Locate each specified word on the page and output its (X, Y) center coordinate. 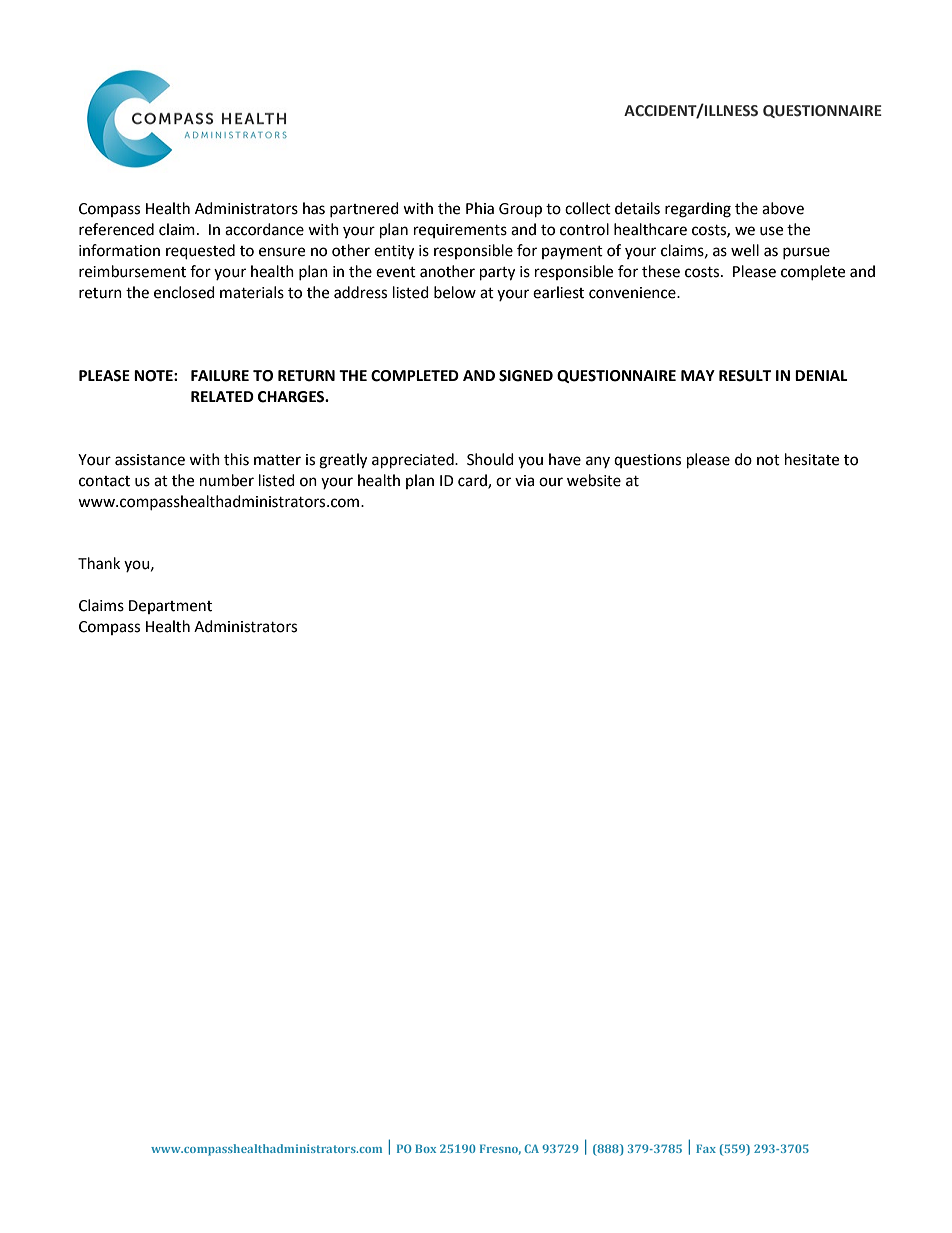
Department (170, 607)
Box (425, 1148)
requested (200, 252)
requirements (460, 231)
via (524, 481)
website (594, 480)
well (745, 250)
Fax (706, 1148)
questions (647, 461)
